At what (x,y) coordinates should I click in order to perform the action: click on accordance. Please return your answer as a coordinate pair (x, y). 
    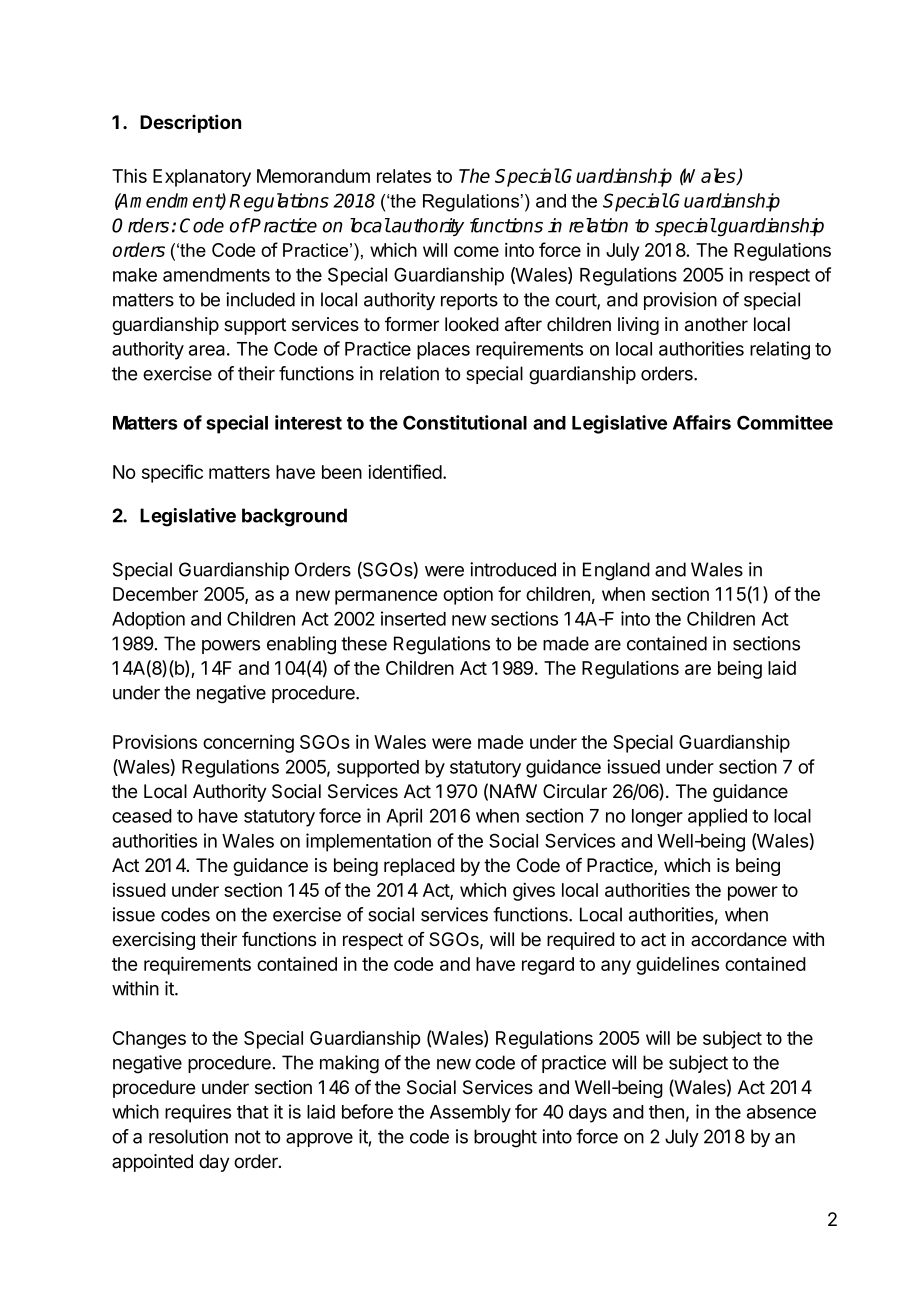
    Looking at the image, I should click on (739, 939).
